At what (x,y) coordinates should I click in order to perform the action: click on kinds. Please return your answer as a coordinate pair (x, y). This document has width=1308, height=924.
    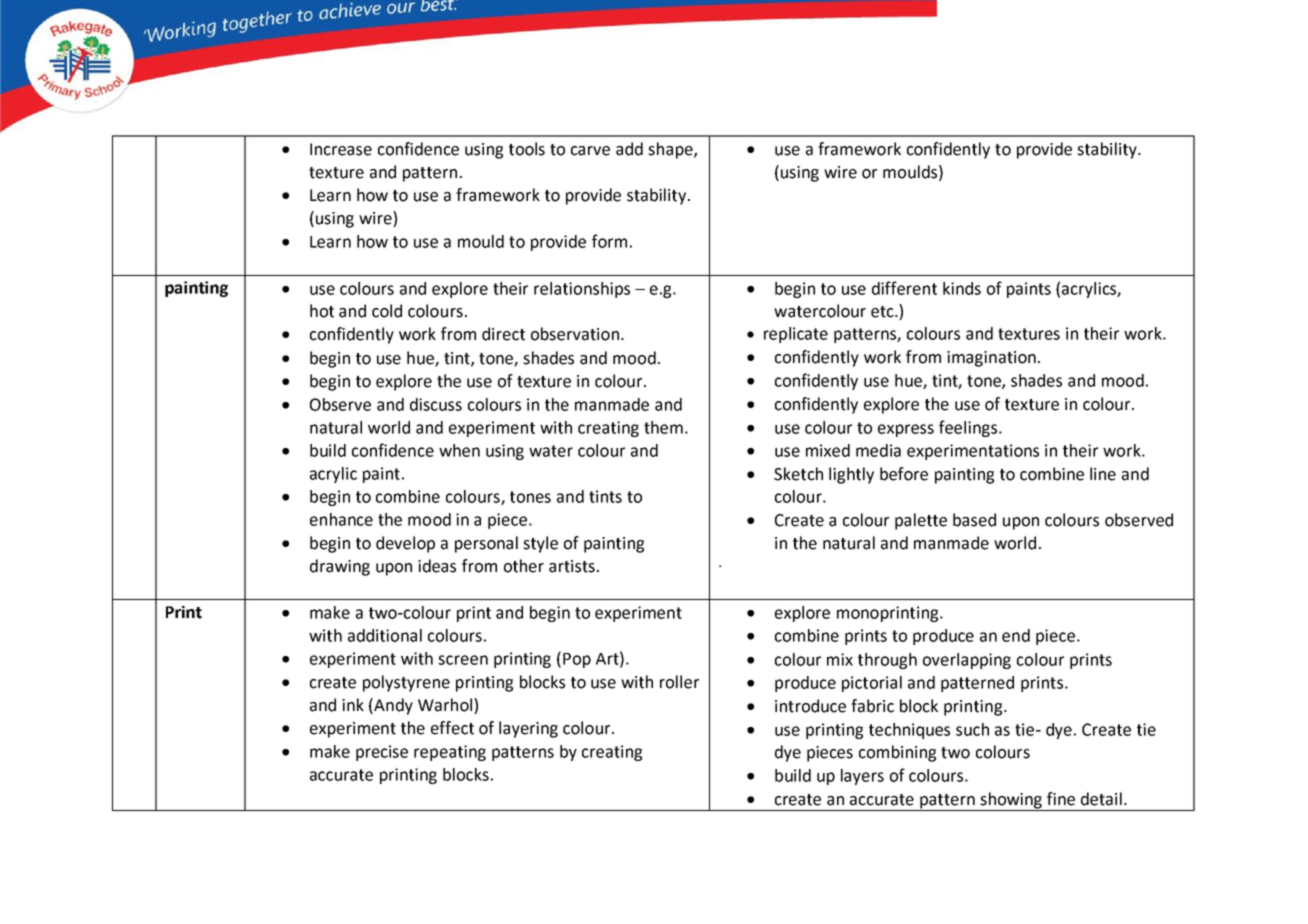
    Looking at the image, I should click on (962, 288).
